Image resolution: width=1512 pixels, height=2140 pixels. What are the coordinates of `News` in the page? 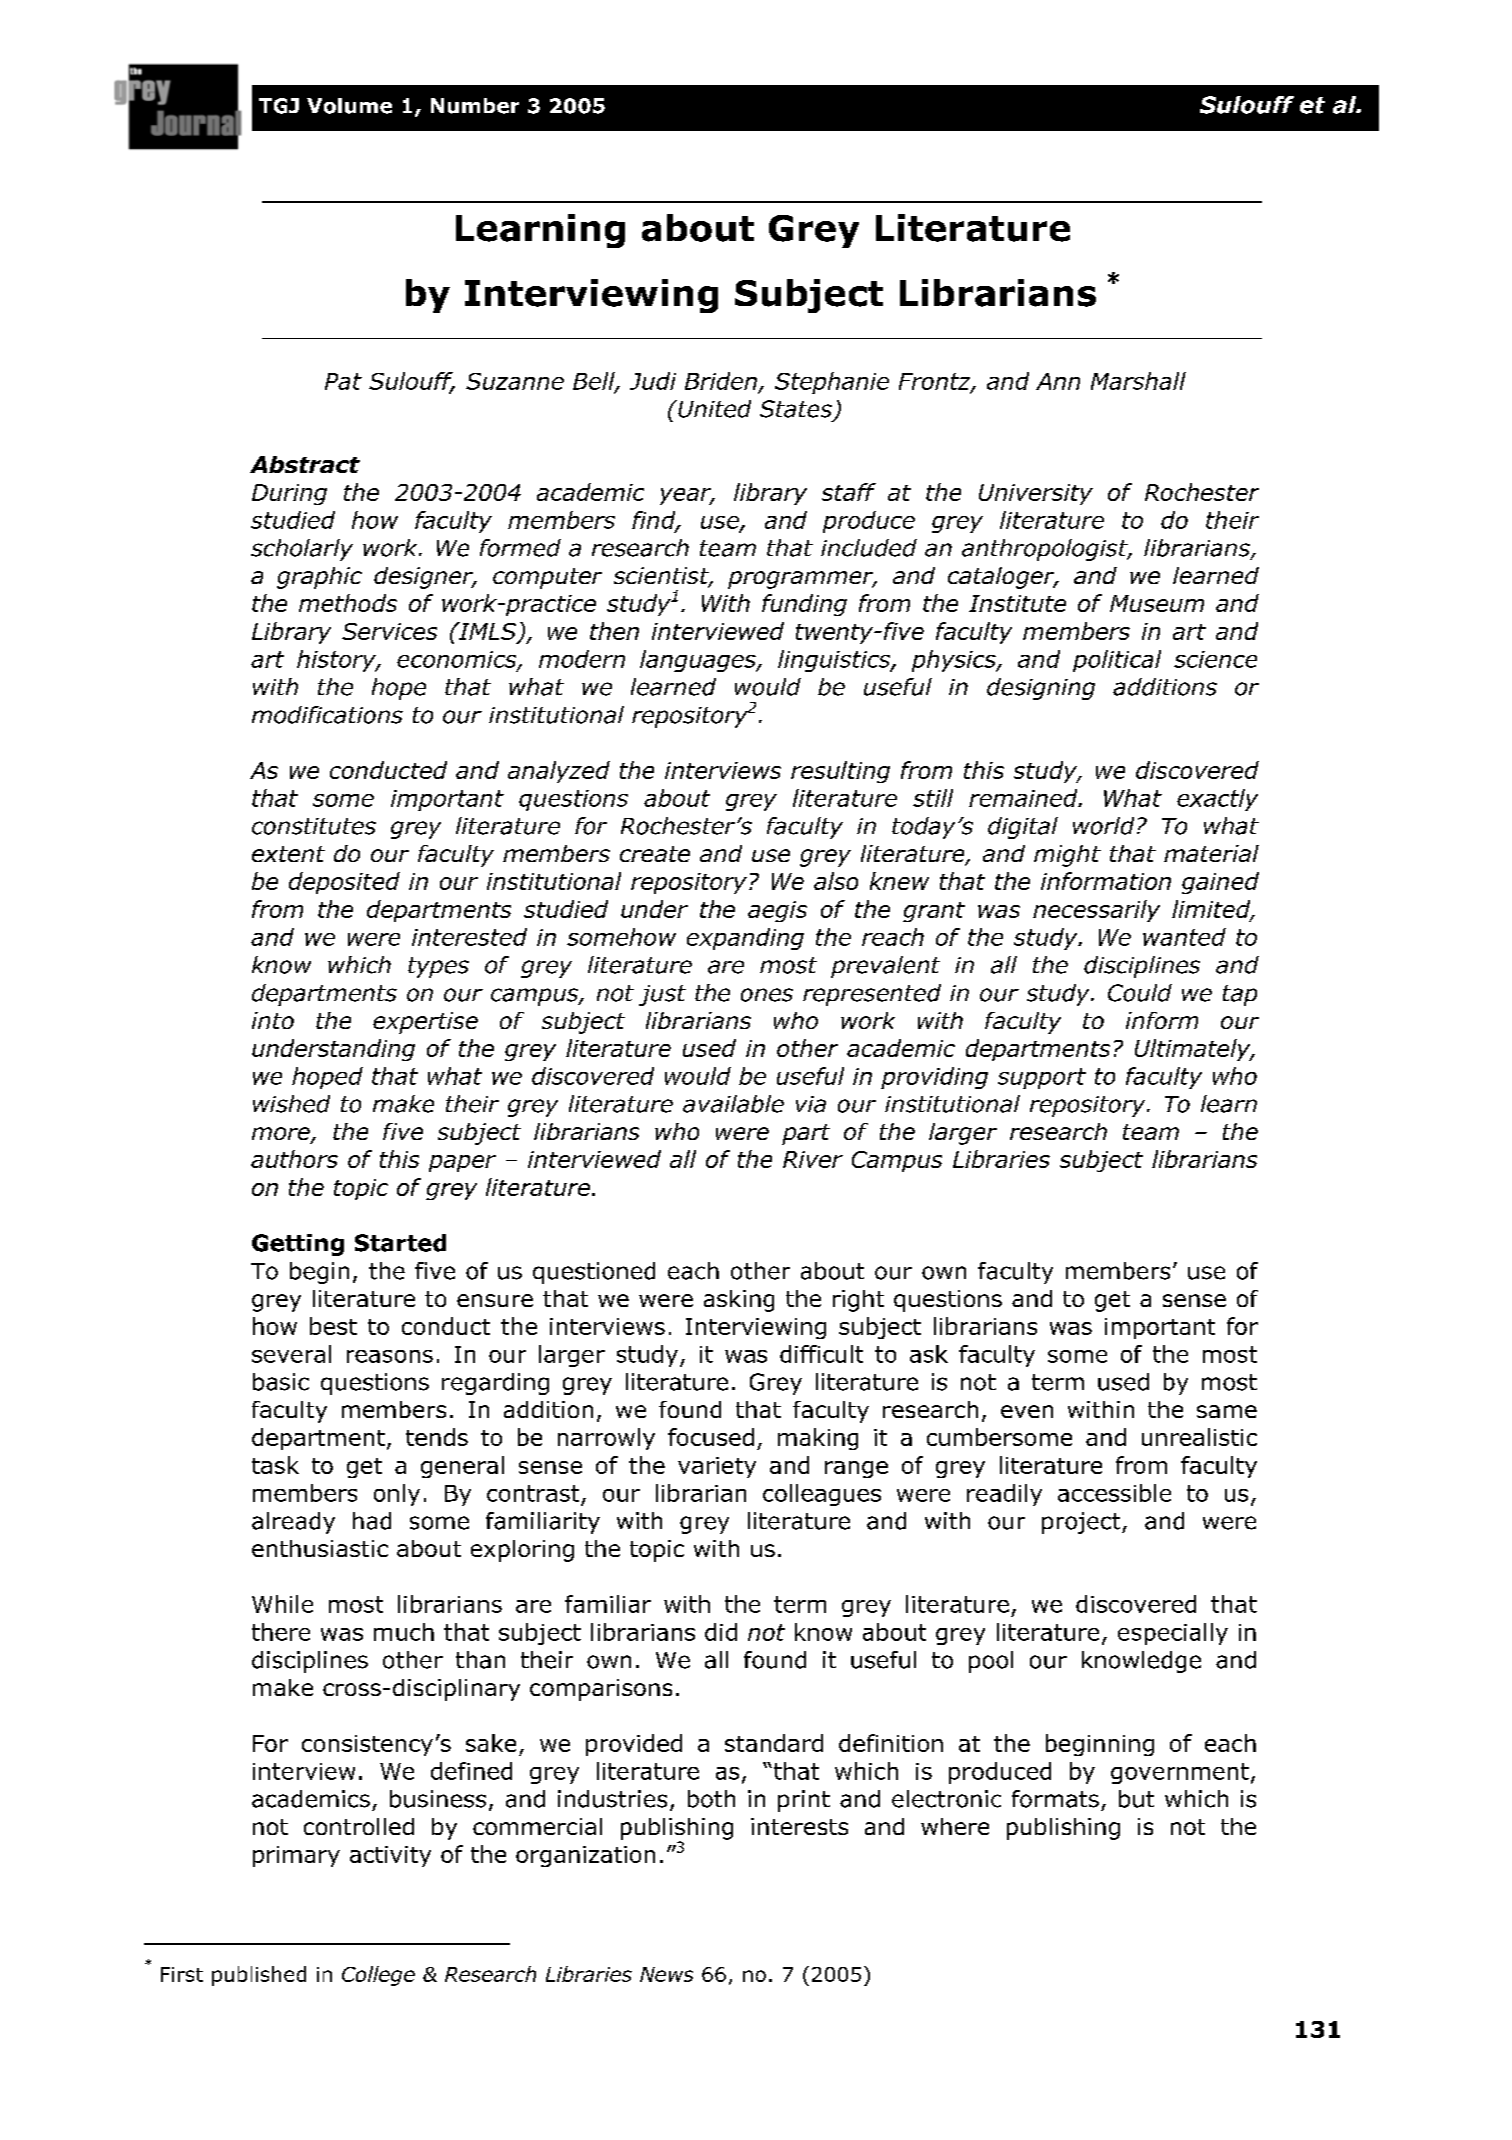 It's located at (666, 1974).
